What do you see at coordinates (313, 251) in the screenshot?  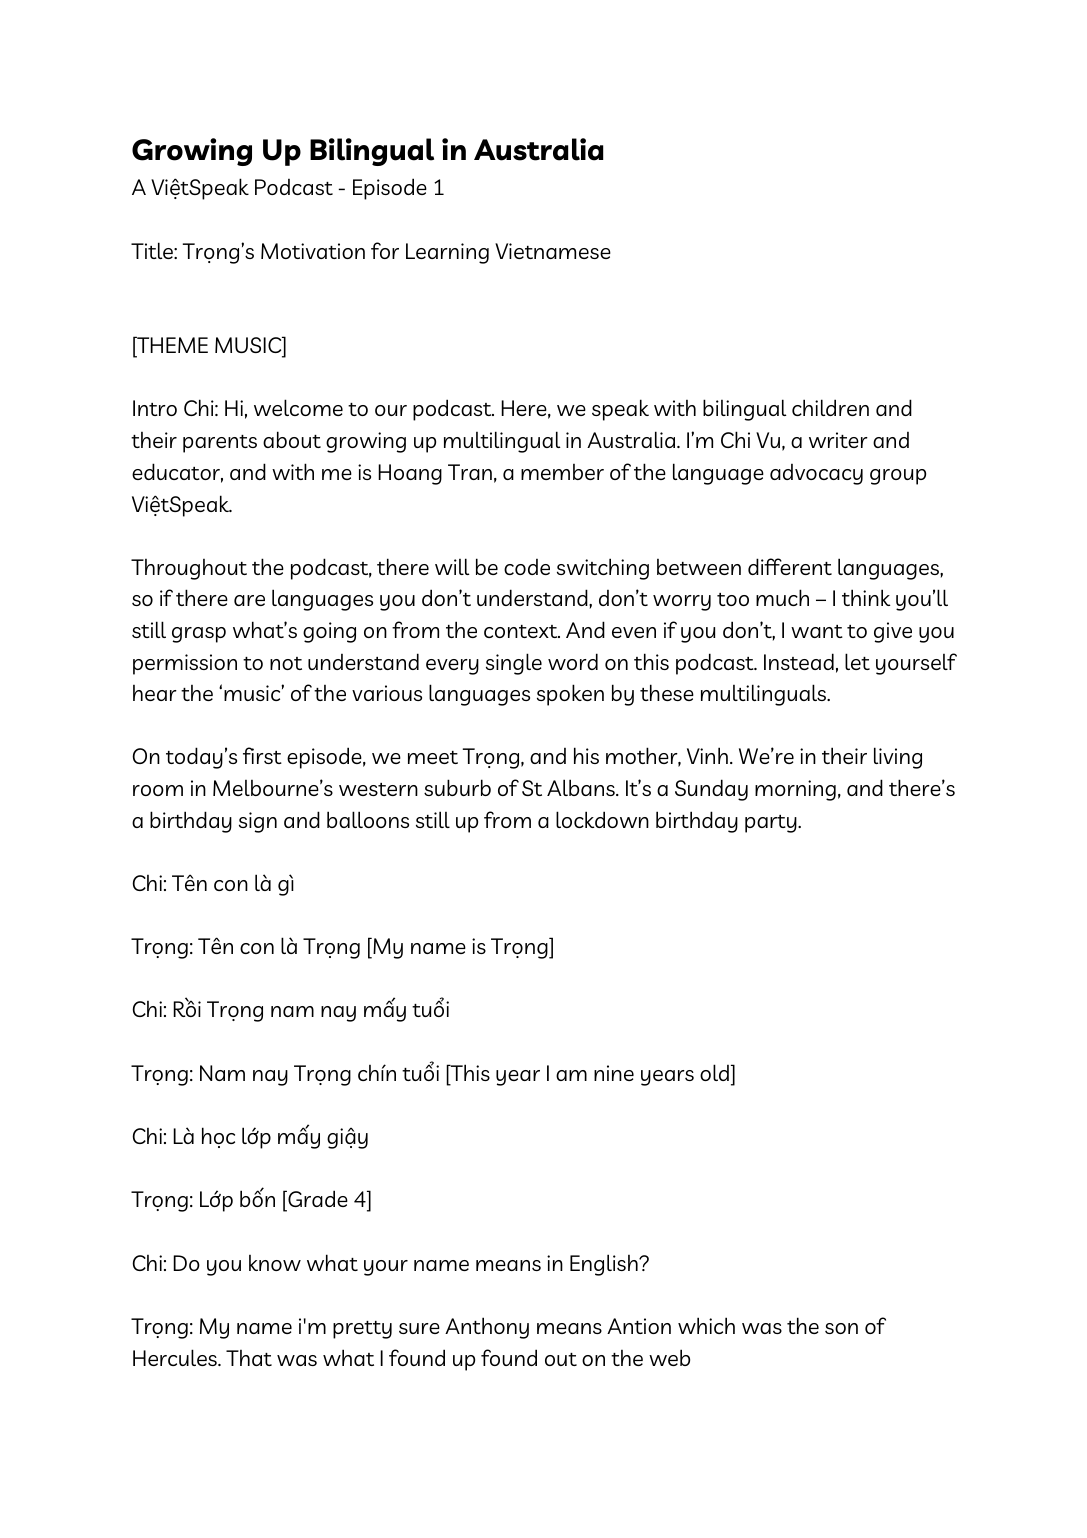 I see `Motivation` at bounding box center [313, 251].
